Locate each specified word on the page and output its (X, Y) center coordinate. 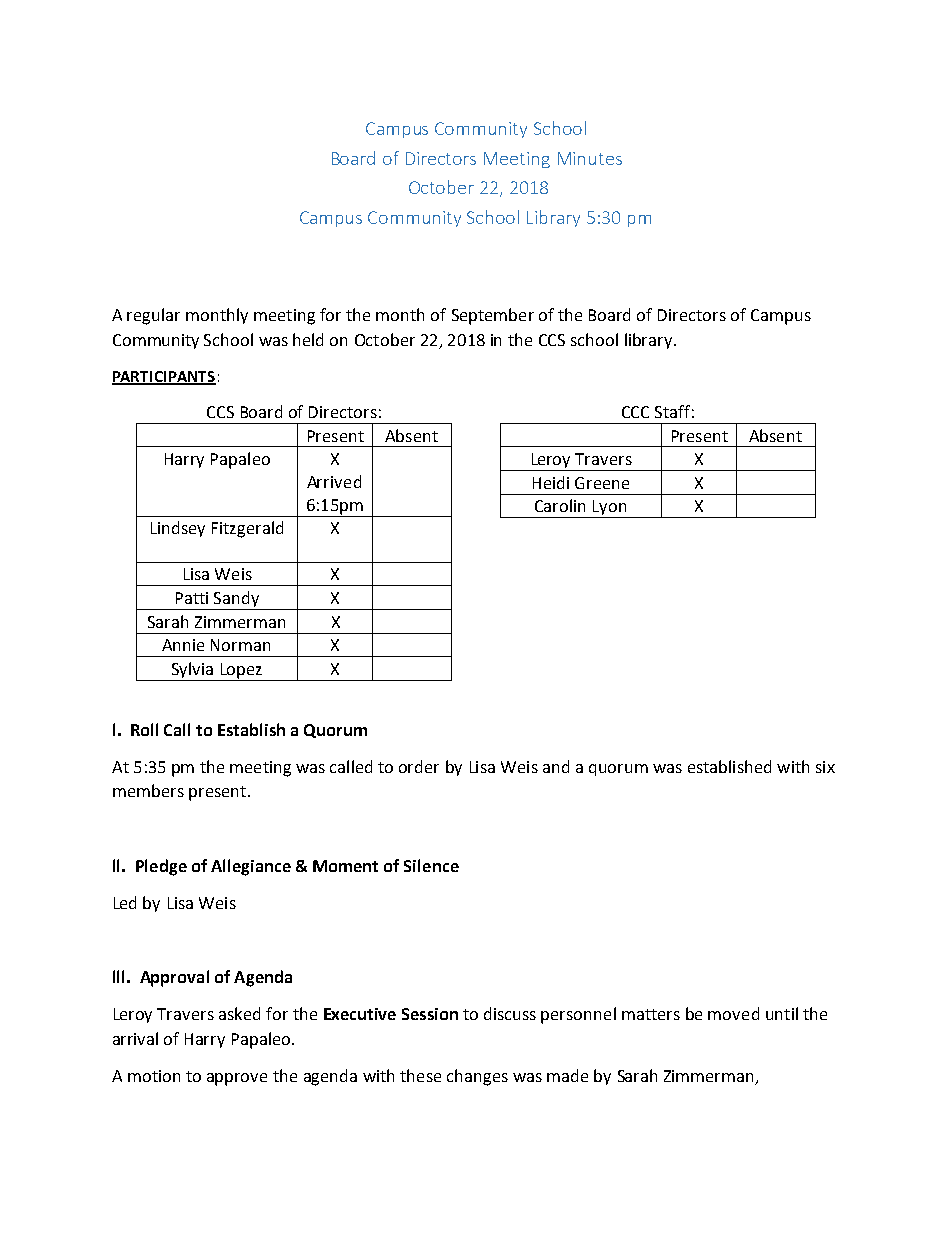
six (825, 767)
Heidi (551, 482)
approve (237, 1079)
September (493, 316)
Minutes (590, 158)
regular (153, 316)
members (148, 790)
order (419, 766)
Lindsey (178, 529)
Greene (602, 483)
